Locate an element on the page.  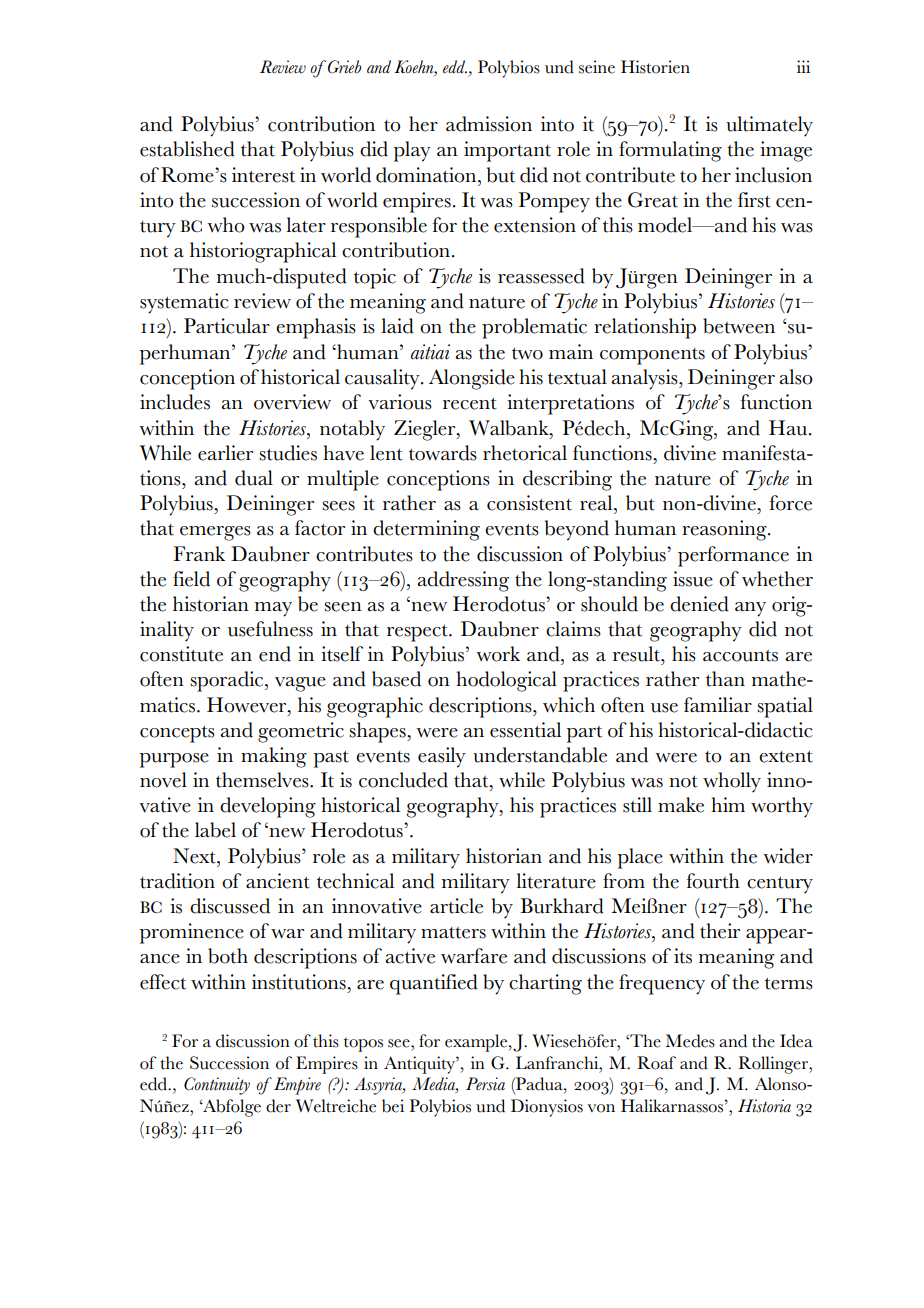
admission is located at coordinates (489, 124).
